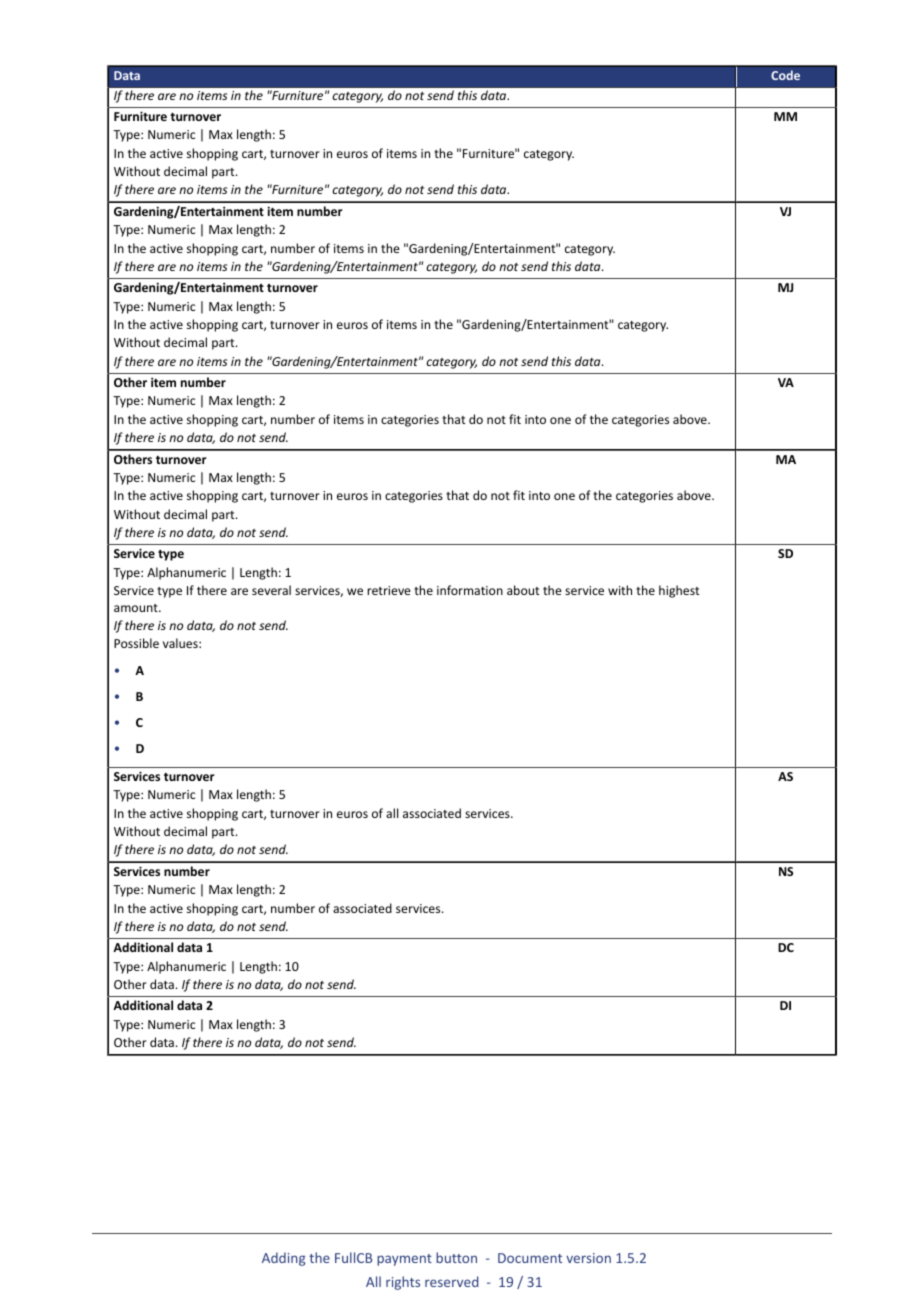  I want to click on amount, so click(137, 608).
